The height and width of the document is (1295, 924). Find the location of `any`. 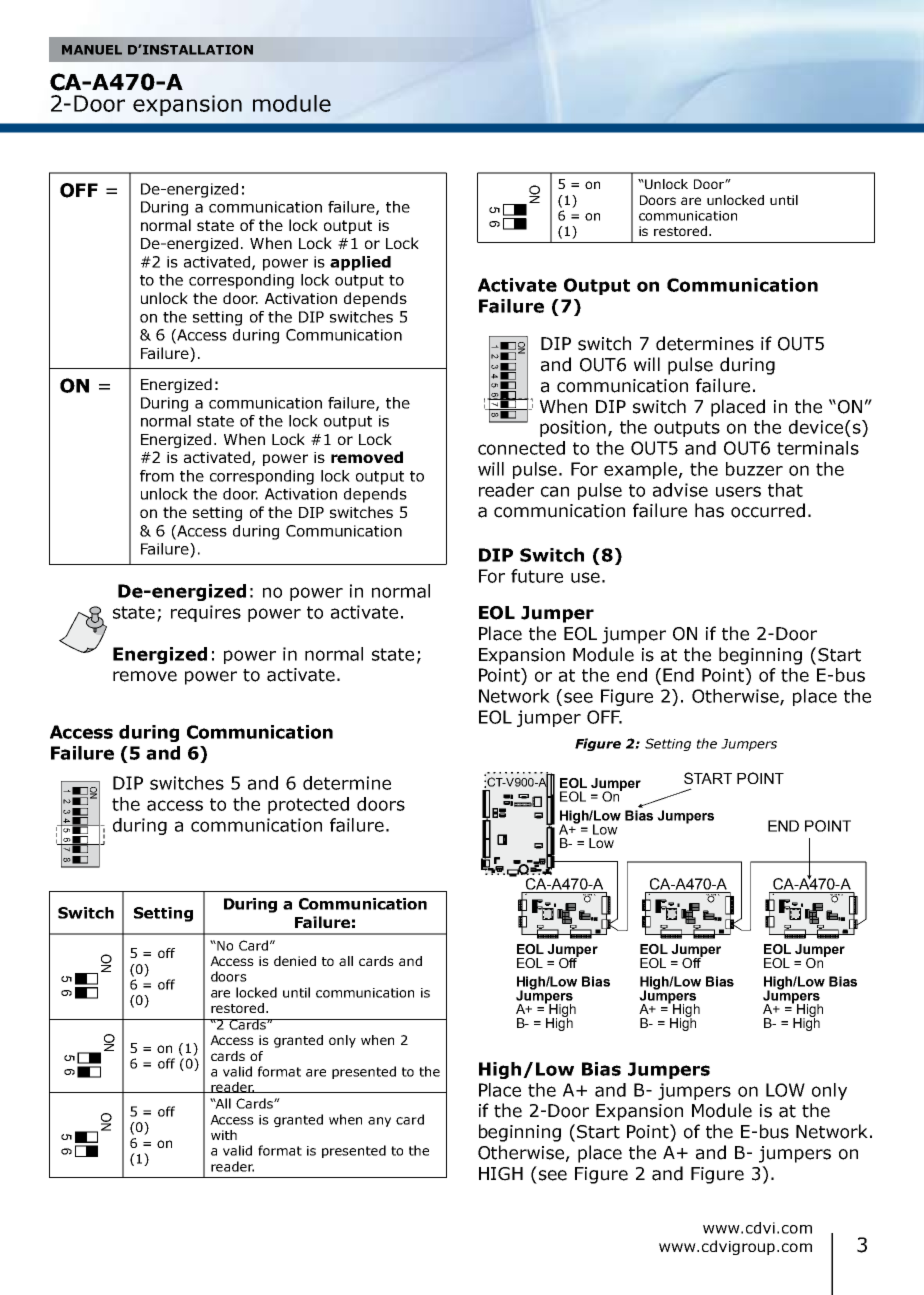

any is located at coordinates (379, 1122).
